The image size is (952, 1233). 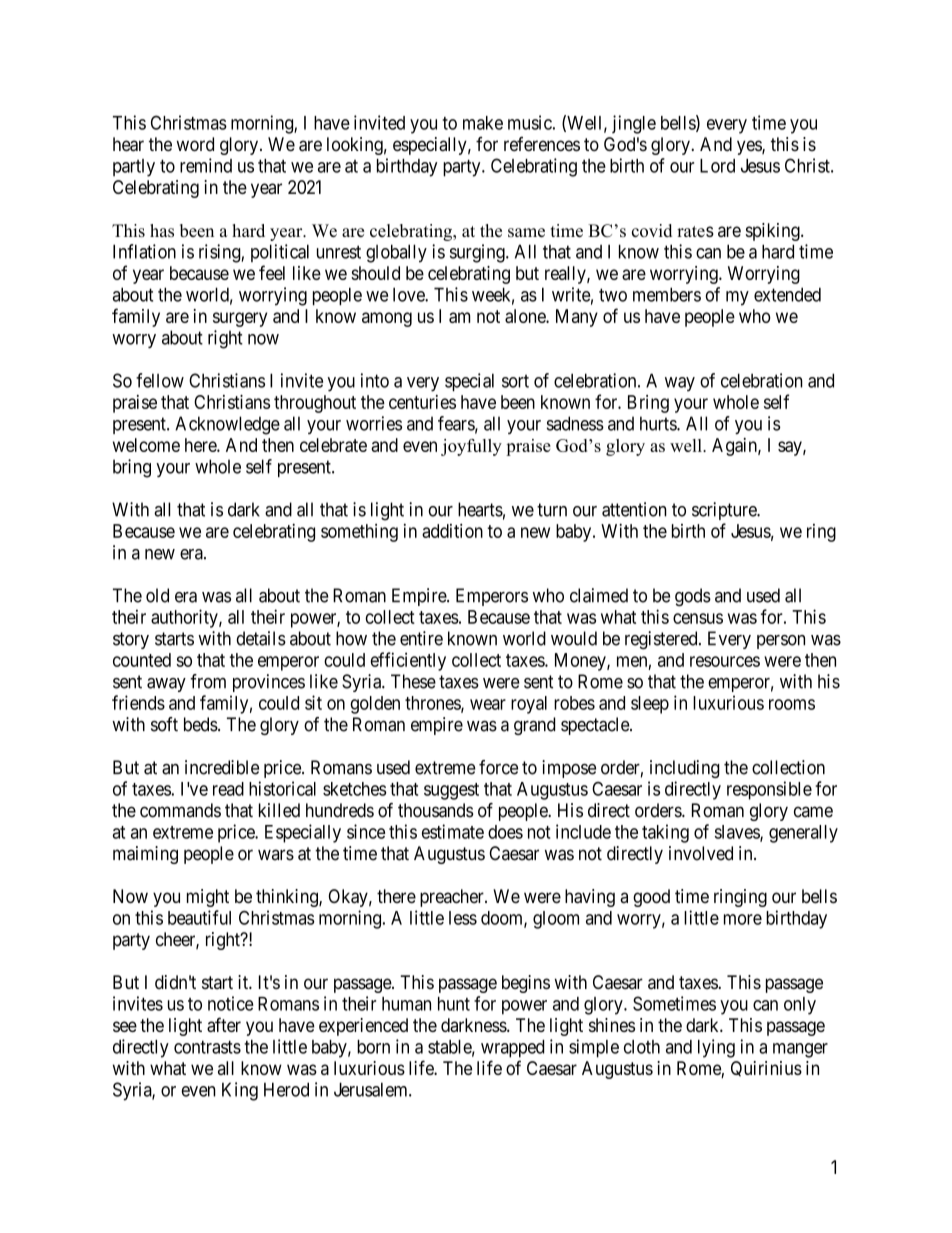 What do you see at coordinates (512, 1049) in the screenshot?
I see `wrapped` at bounding box center [512, 1049].
